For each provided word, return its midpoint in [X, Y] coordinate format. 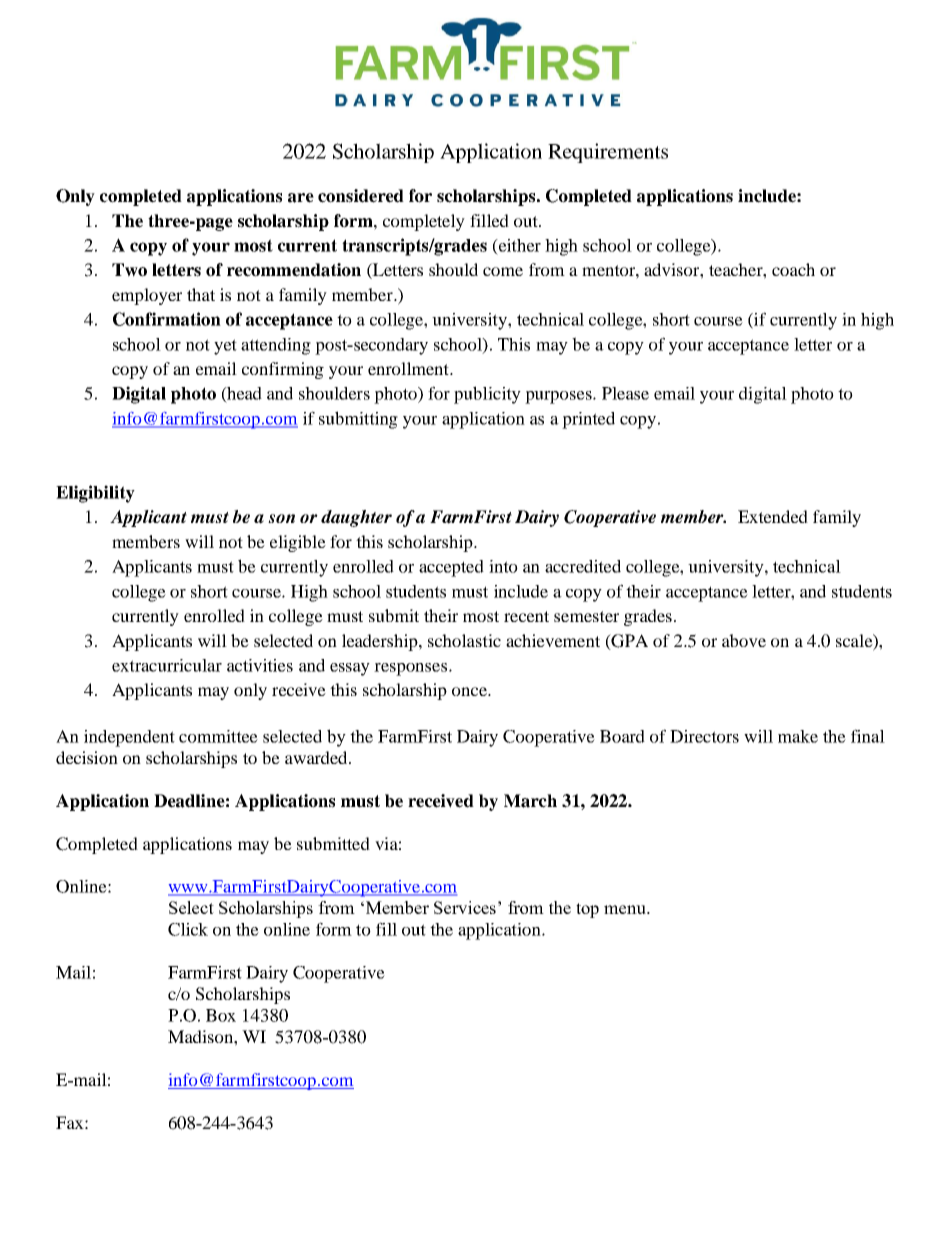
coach [793, 269]
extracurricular [167, 665]
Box [221, 1015]
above [744, 640]
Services [465, 907]
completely [424, 222]
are [301, 198]
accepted [451, 568]
